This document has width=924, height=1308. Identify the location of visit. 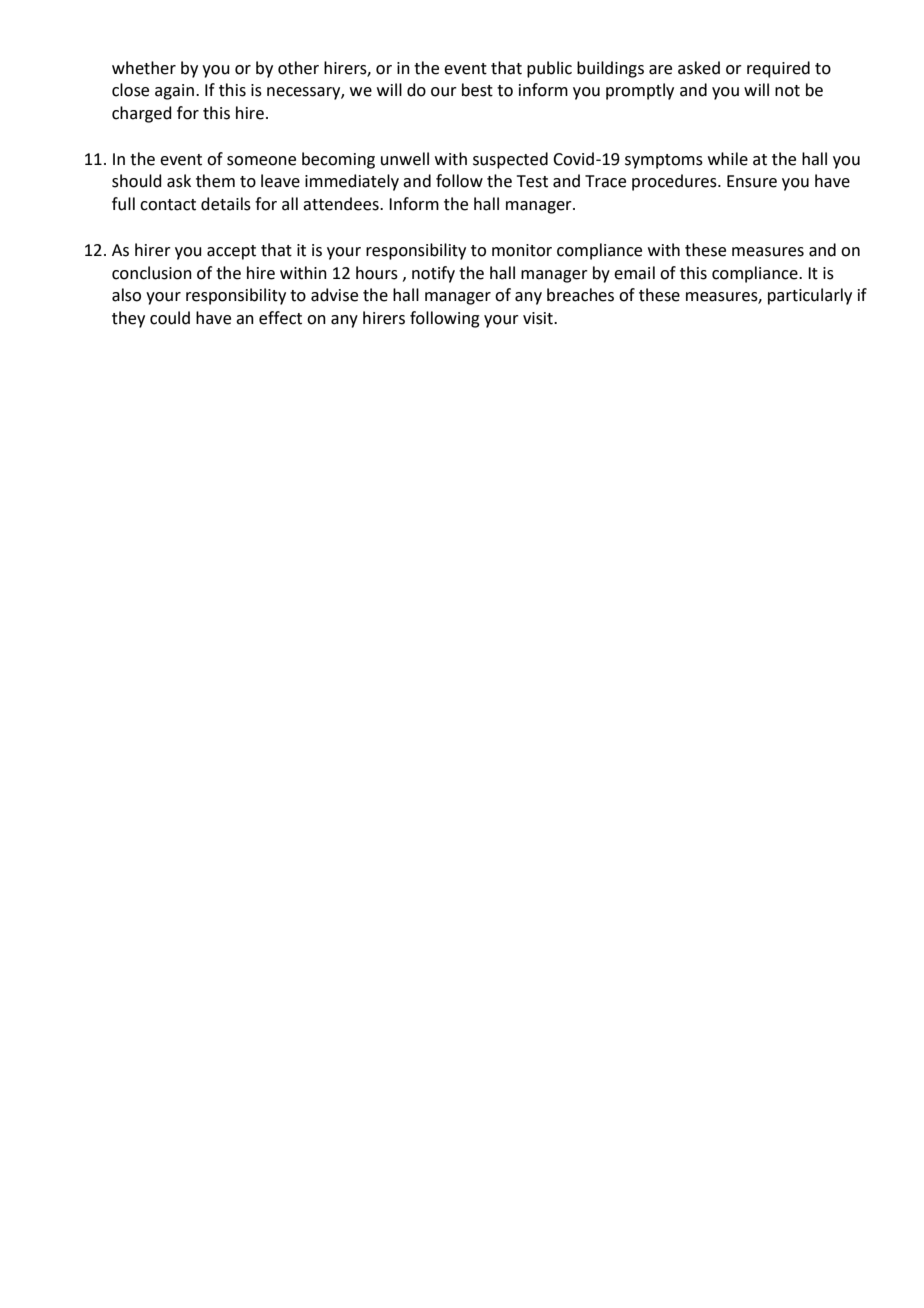
(539, 318).
